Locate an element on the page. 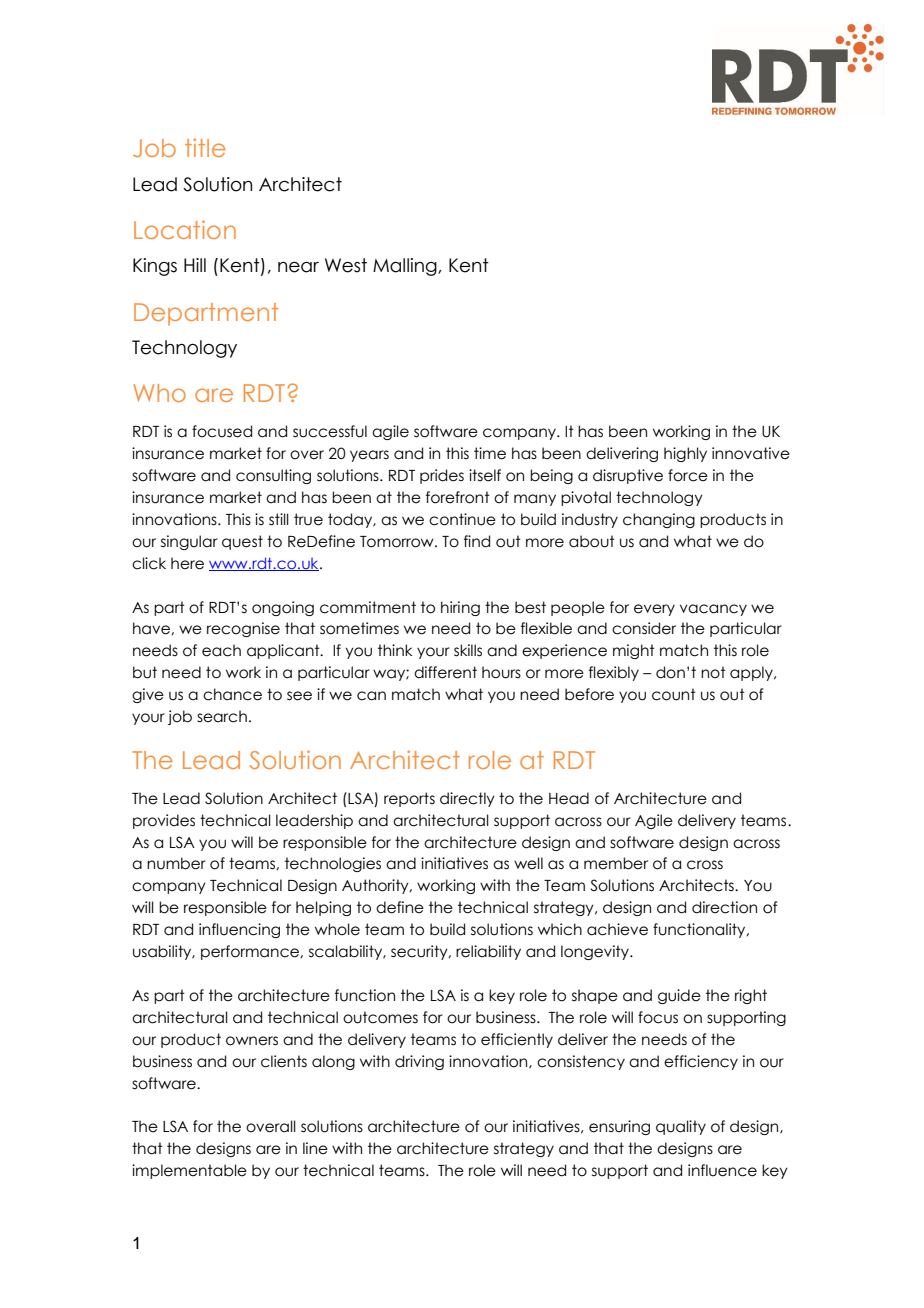 The image size is (924, 1308). forefront is located at coordinates (458, 497).
